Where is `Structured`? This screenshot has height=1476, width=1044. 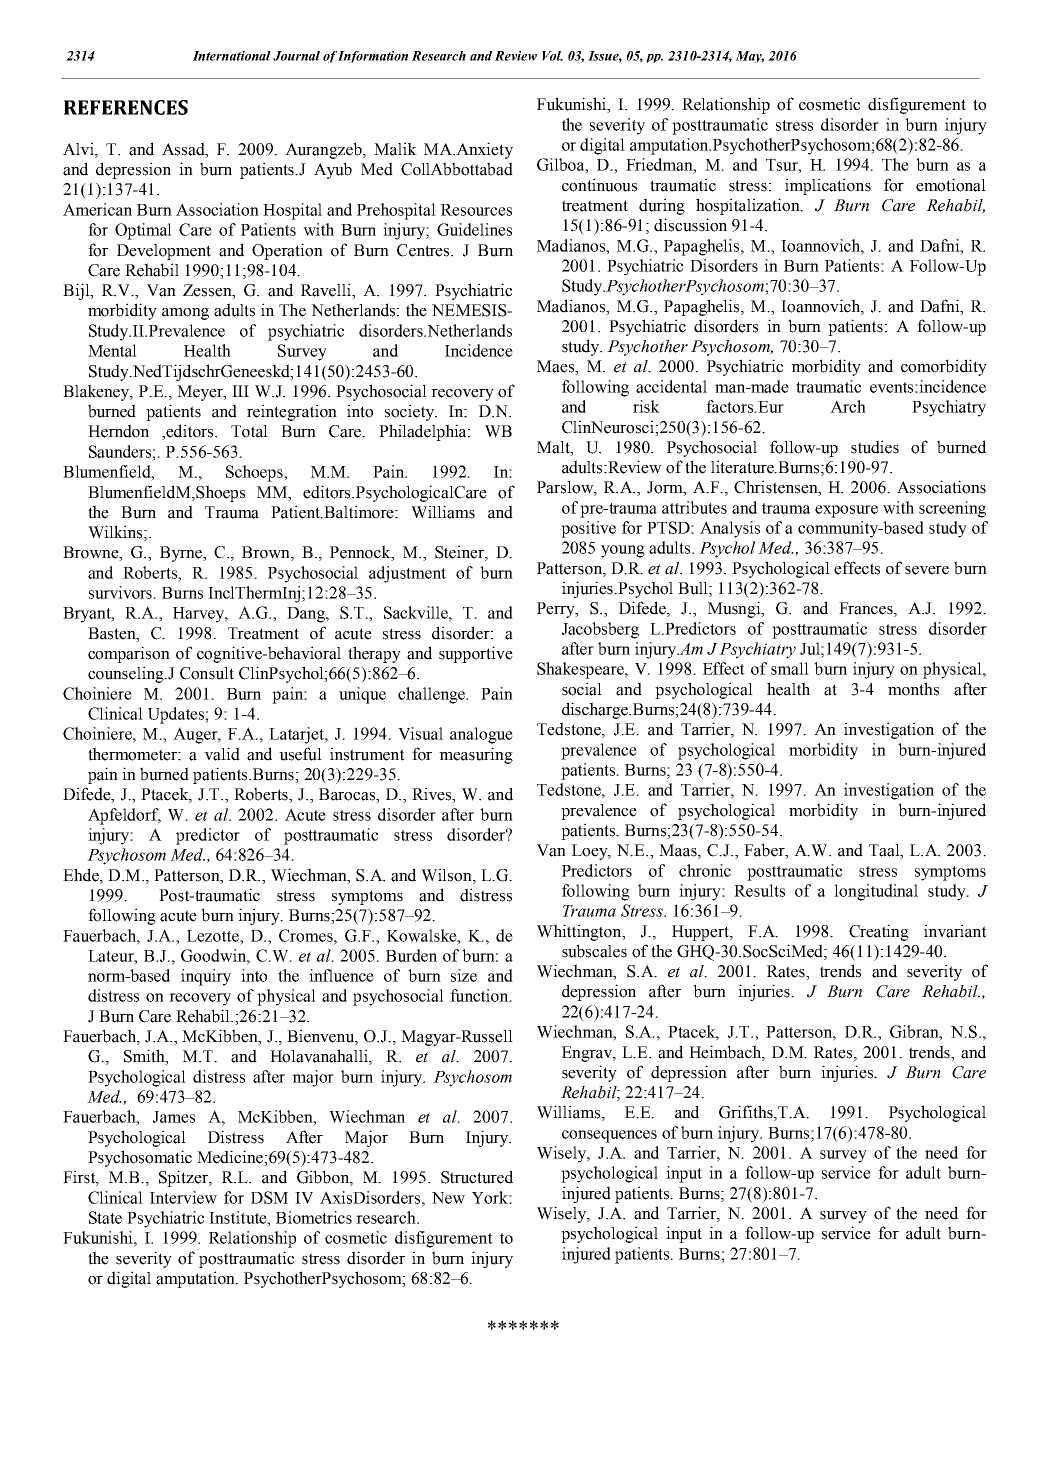 Structured is located at coordinates (477, 1177).
